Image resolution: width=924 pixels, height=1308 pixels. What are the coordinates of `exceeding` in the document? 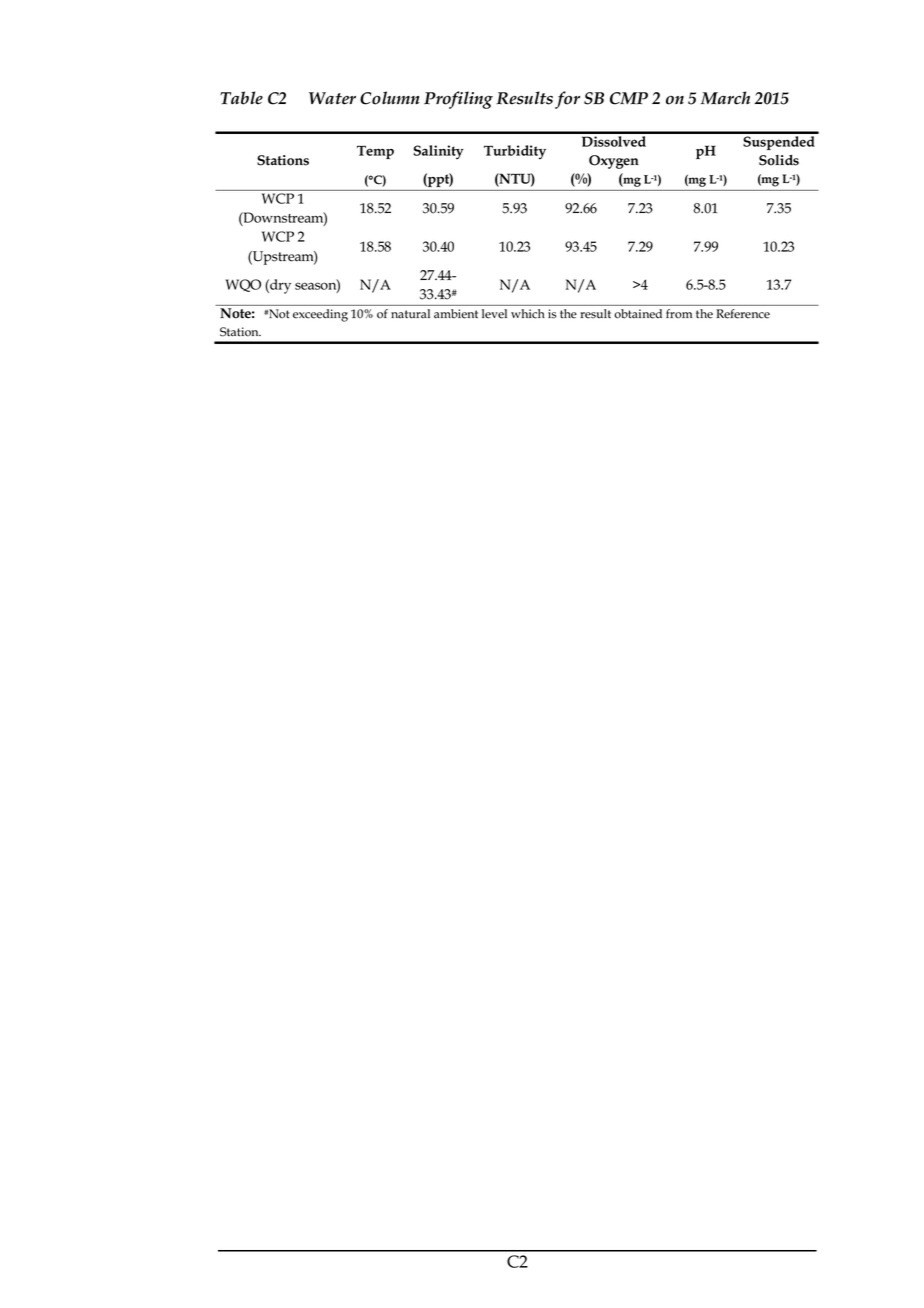 It's located at (320, 315).
